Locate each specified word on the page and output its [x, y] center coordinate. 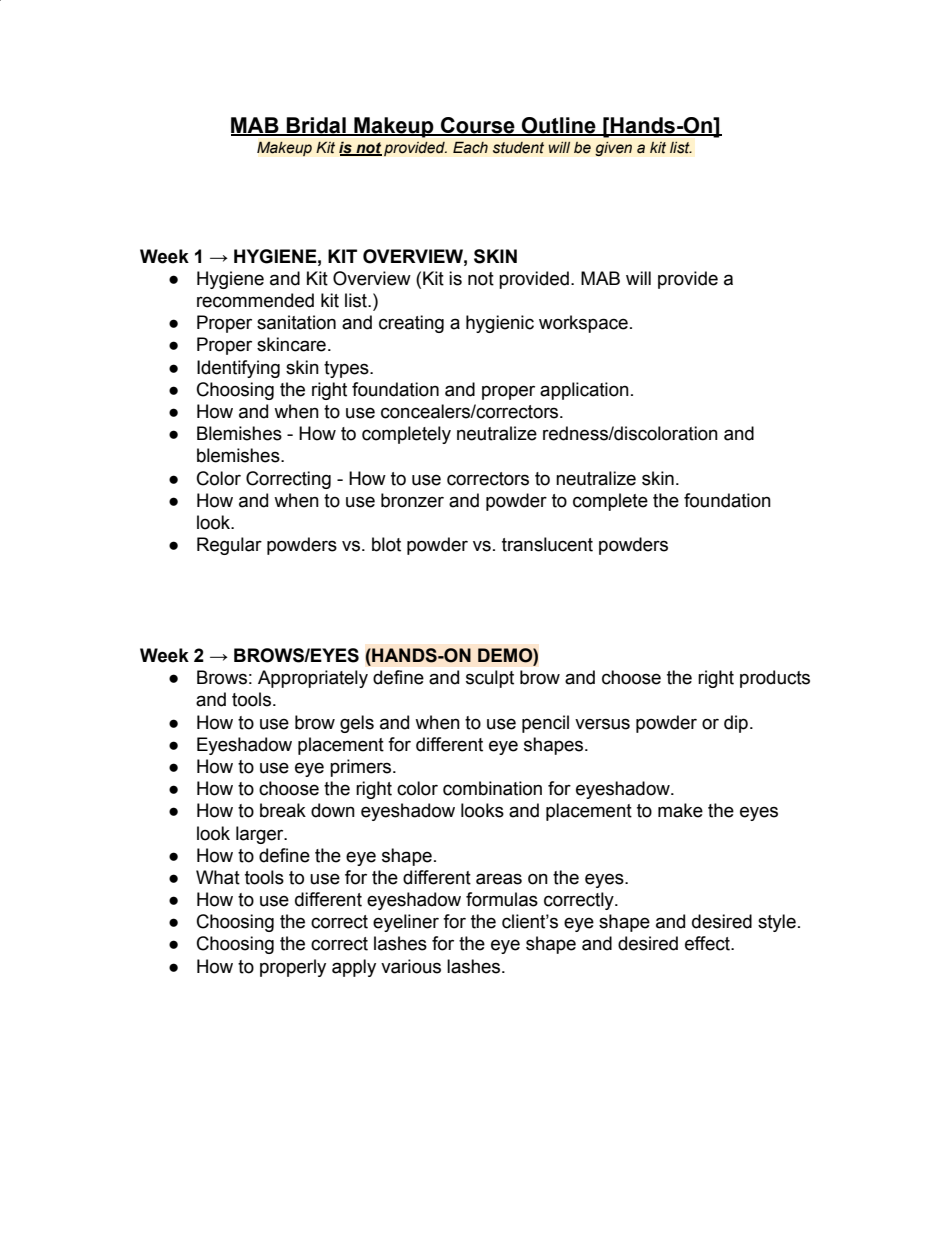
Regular [229, 546]
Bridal [316, 126]
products [775, 679]
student [518, 148]
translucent [547, 544]
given [613, 149]
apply [354, 968]
